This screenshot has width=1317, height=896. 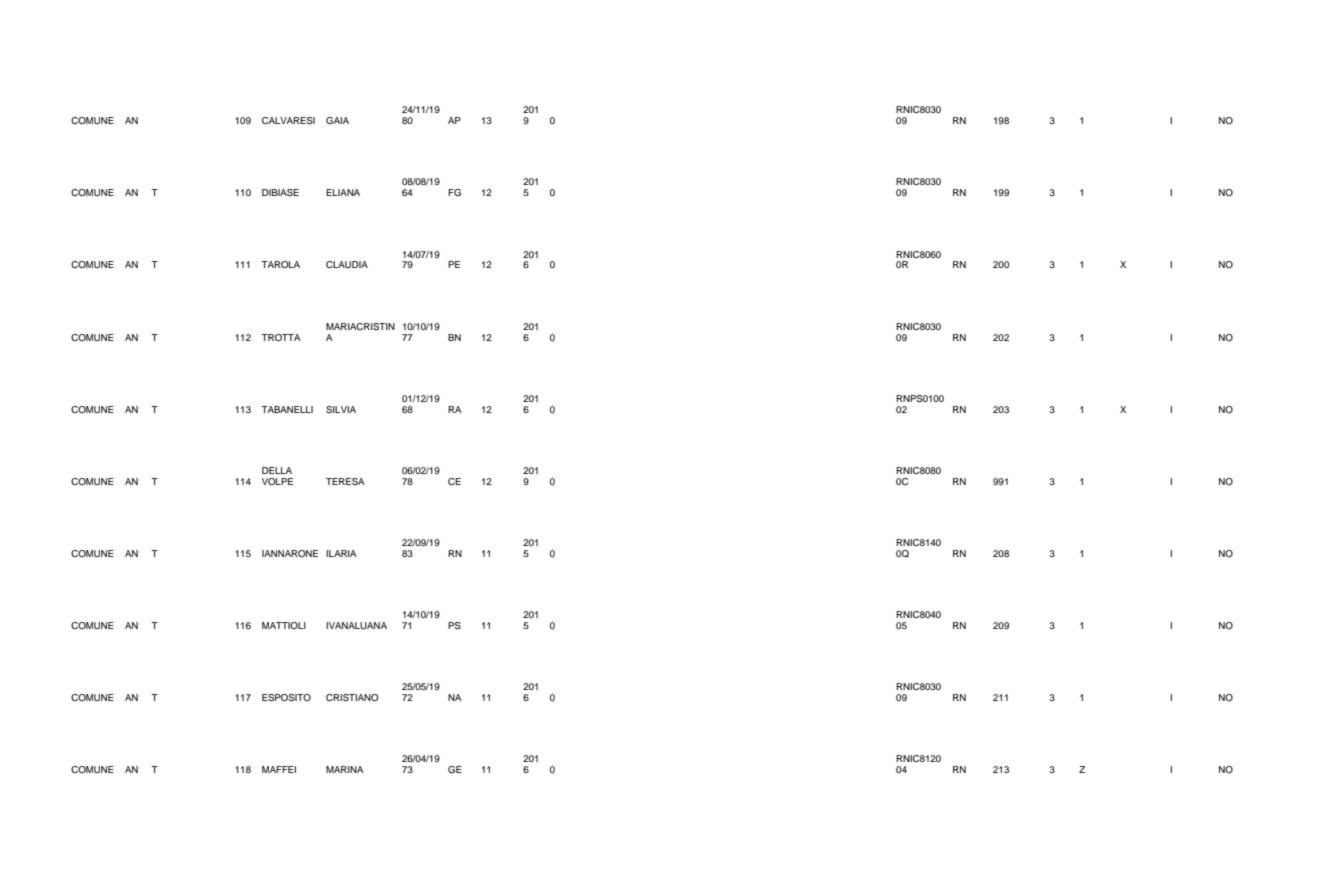 I want to click on TROTTA, so click(x=281, y=337).
